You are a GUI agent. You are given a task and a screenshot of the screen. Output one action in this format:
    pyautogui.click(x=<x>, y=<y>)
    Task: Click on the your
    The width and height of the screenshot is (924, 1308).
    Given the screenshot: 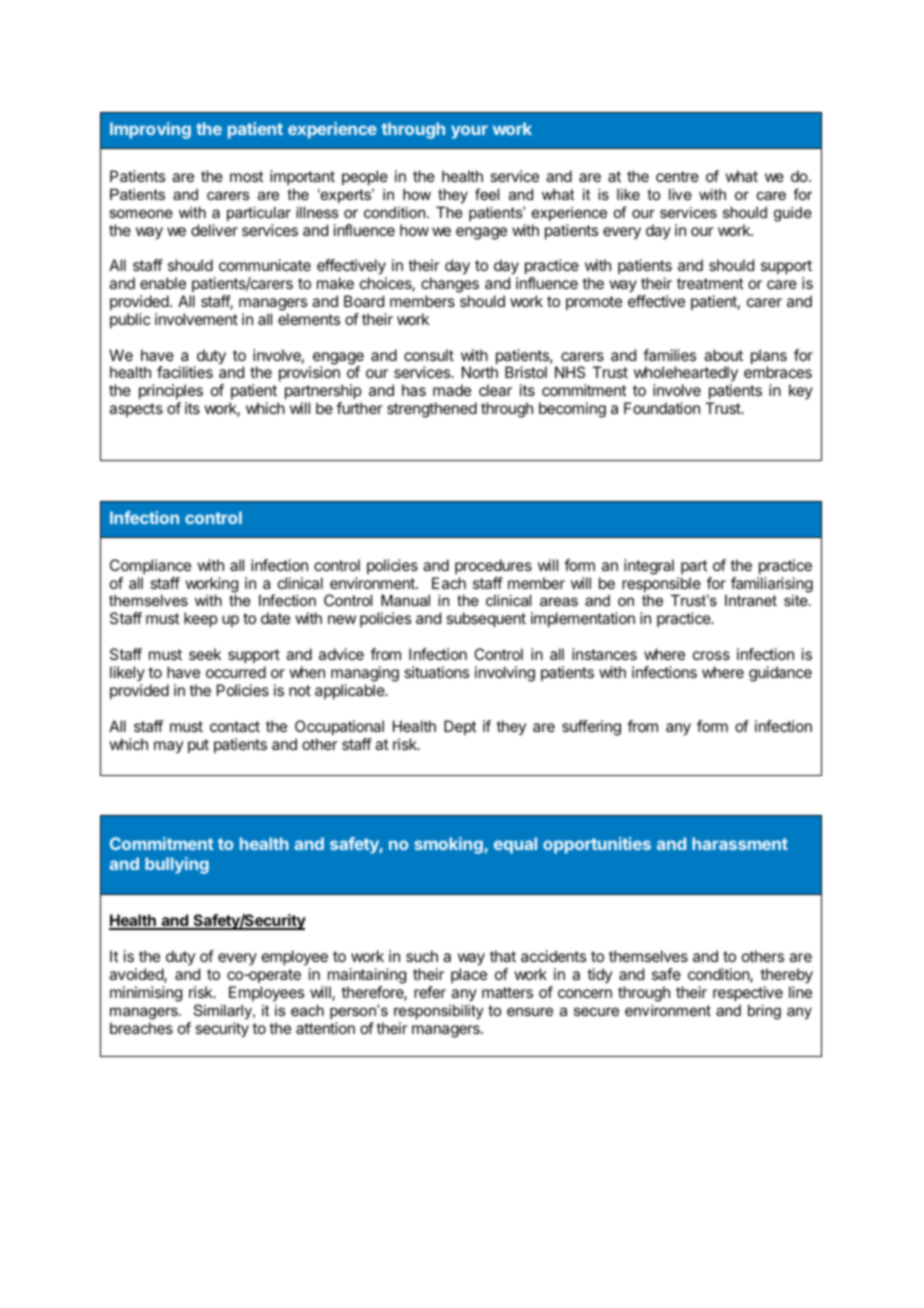 What is the action you would take?
    pyautogui.click(x=469, y=132)
